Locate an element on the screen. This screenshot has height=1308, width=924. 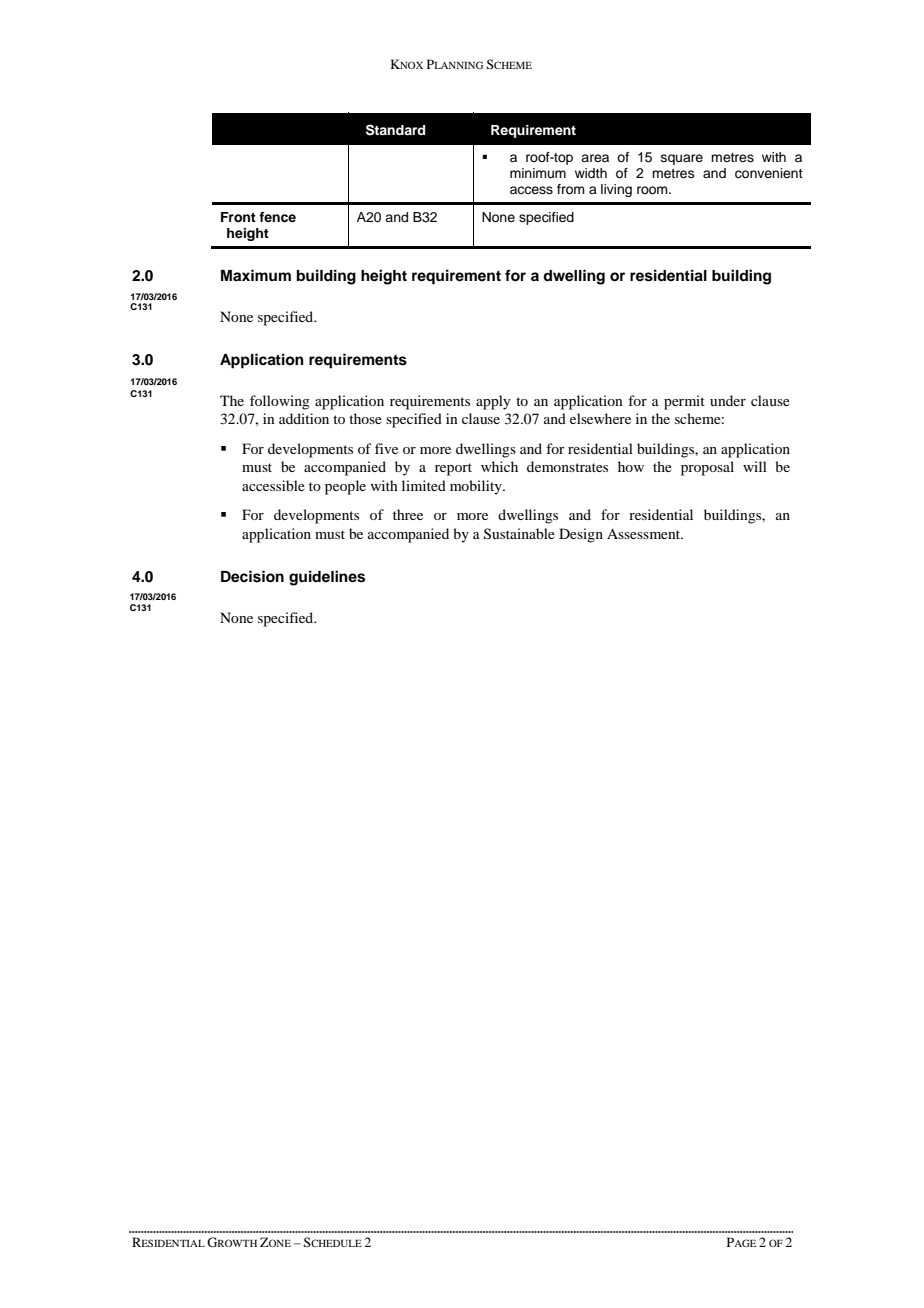
proposal is located at coordinates (707, 468).
